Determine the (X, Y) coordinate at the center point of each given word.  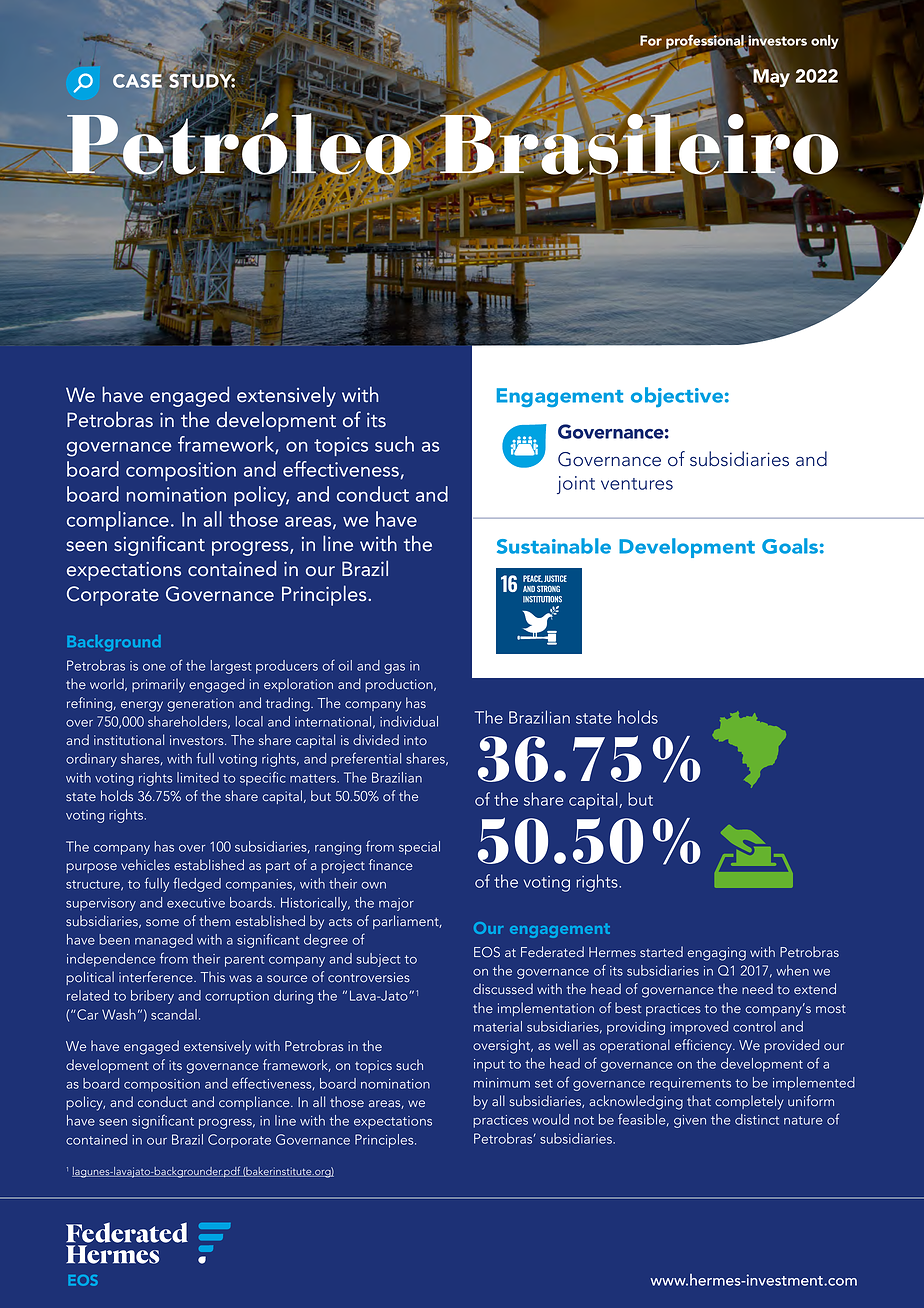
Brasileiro (640, 144)
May (771, 77)
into (415, 740)
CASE (138, 82)
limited (198, 777)
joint (576, 485)
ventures (637, 484)
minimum (502, 1083)
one (154, 667)
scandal (174, 1014)
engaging (717, 954)
